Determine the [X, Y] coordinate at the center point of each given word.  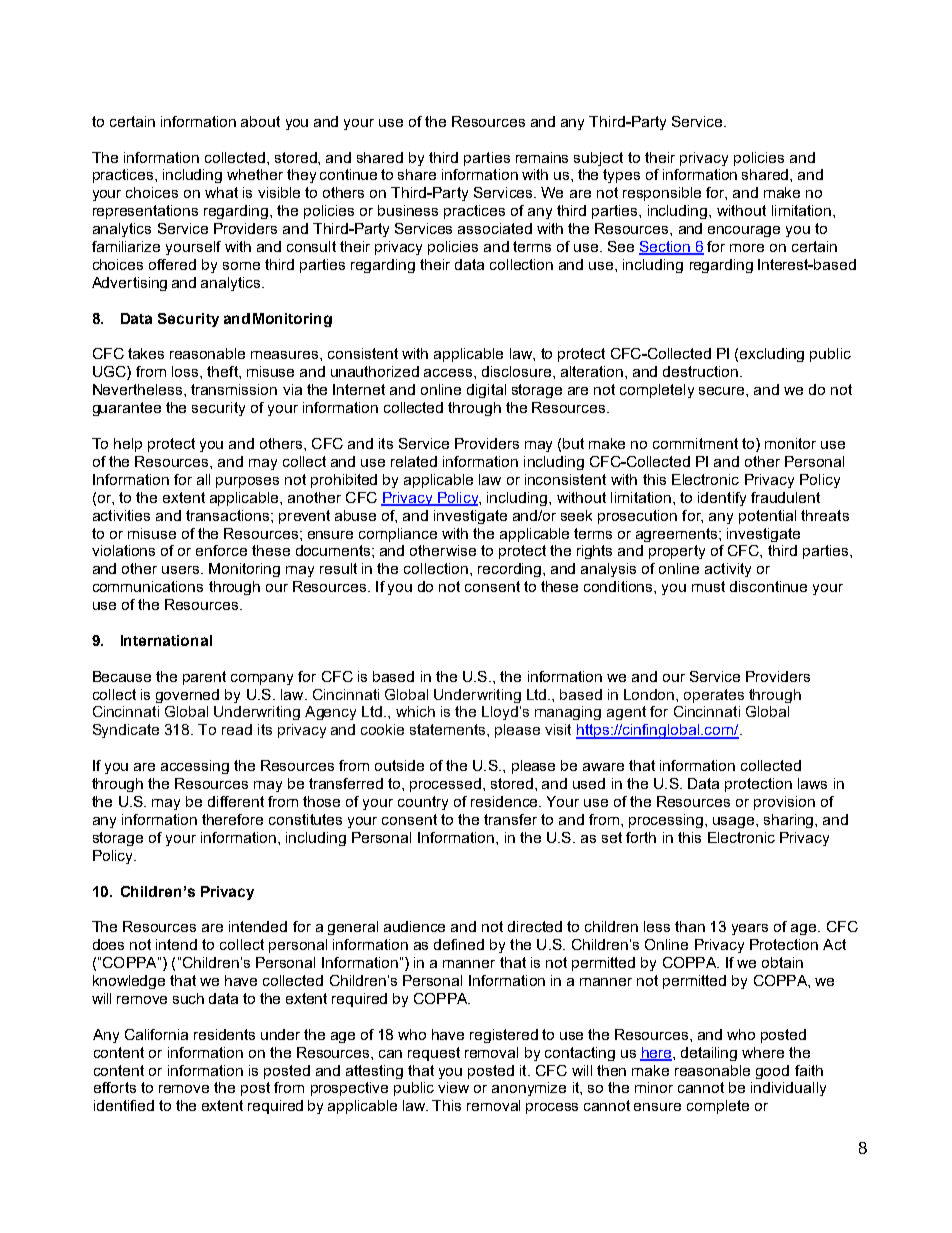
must [708, 586]
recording [511, 570]
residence [505, 801]
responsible [662, 194]
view [453, 1087]
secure [723, 391]
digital [486, 391]
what [221, 192]
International [166, 640]
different [236, 801]
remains [542, 157]
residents [224, 1034]
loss [186, 371]
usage [735, 822]
